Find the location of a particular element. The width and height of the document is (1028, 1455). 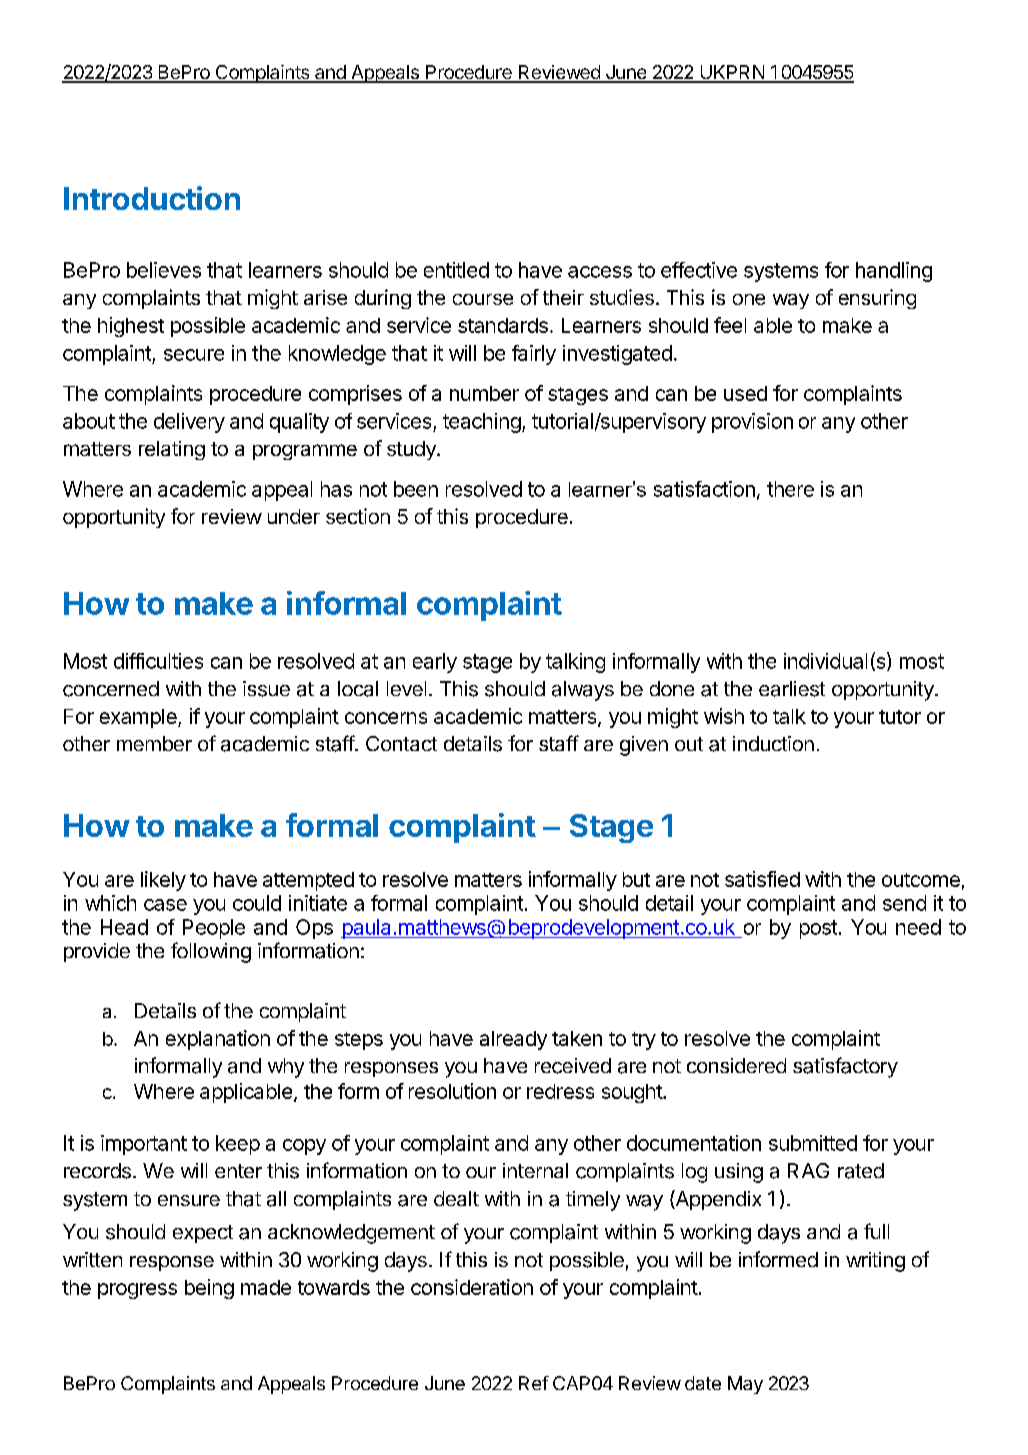

satisfied is located at coordinates (762, 879).
